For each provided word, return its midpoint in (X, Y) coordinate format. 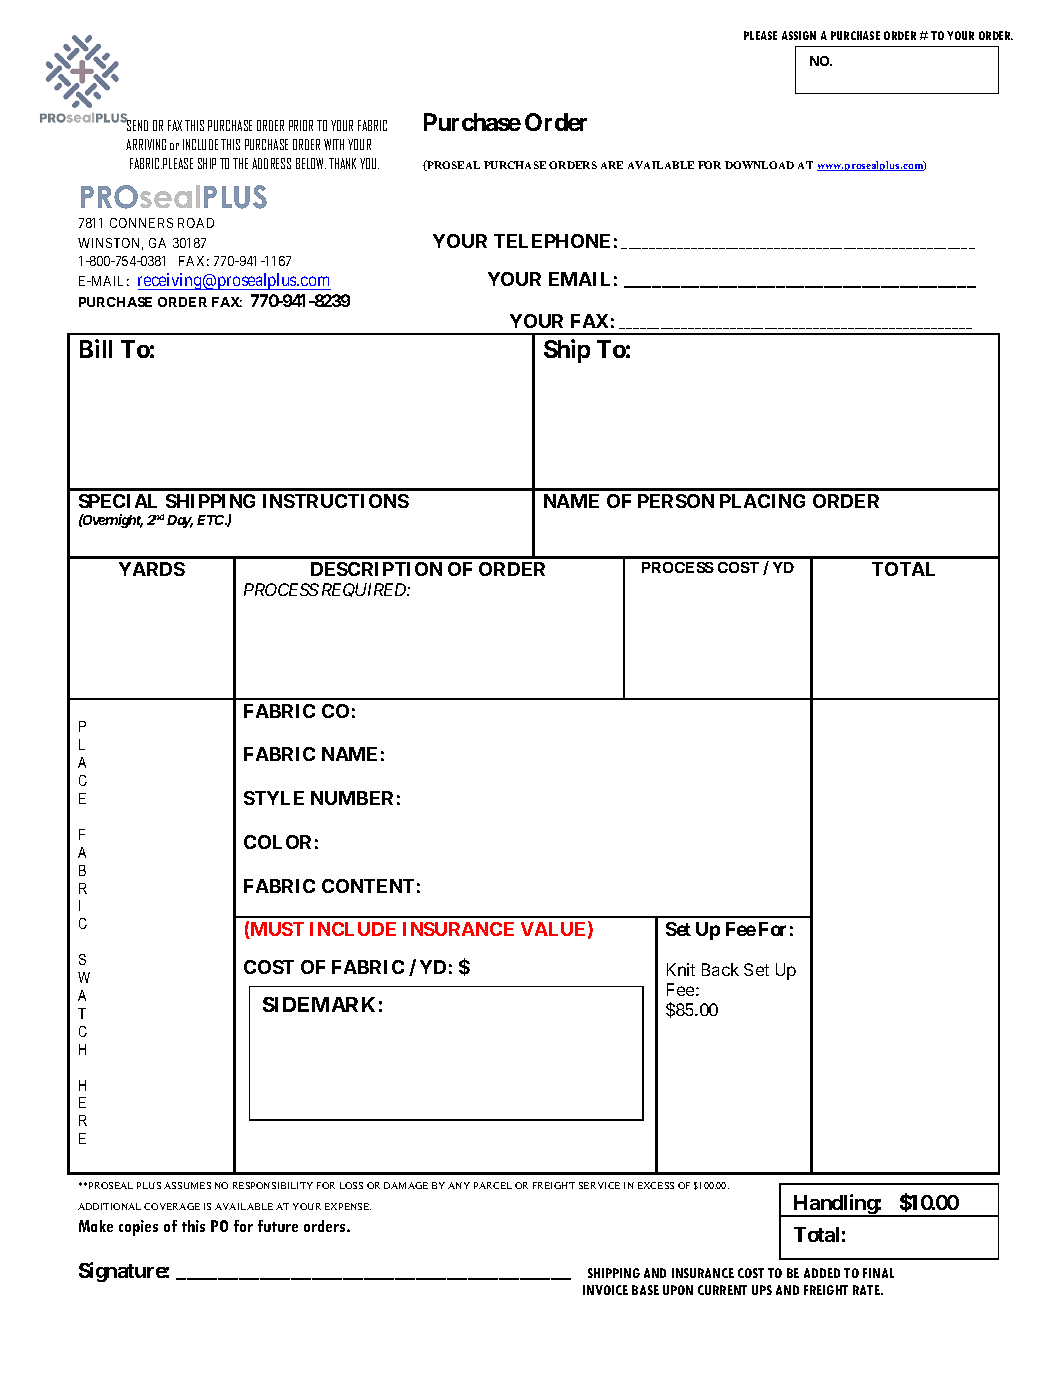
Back (720, 969)
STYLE (274, 798)
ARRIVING (146, 144)
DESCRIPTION (376, 569)
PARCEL (493, 1185)
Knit (681, 969)
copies (138, 1228)
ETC (212, 520)
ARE (612, 165)
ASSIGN (799, 35)
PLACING (762, 501)
